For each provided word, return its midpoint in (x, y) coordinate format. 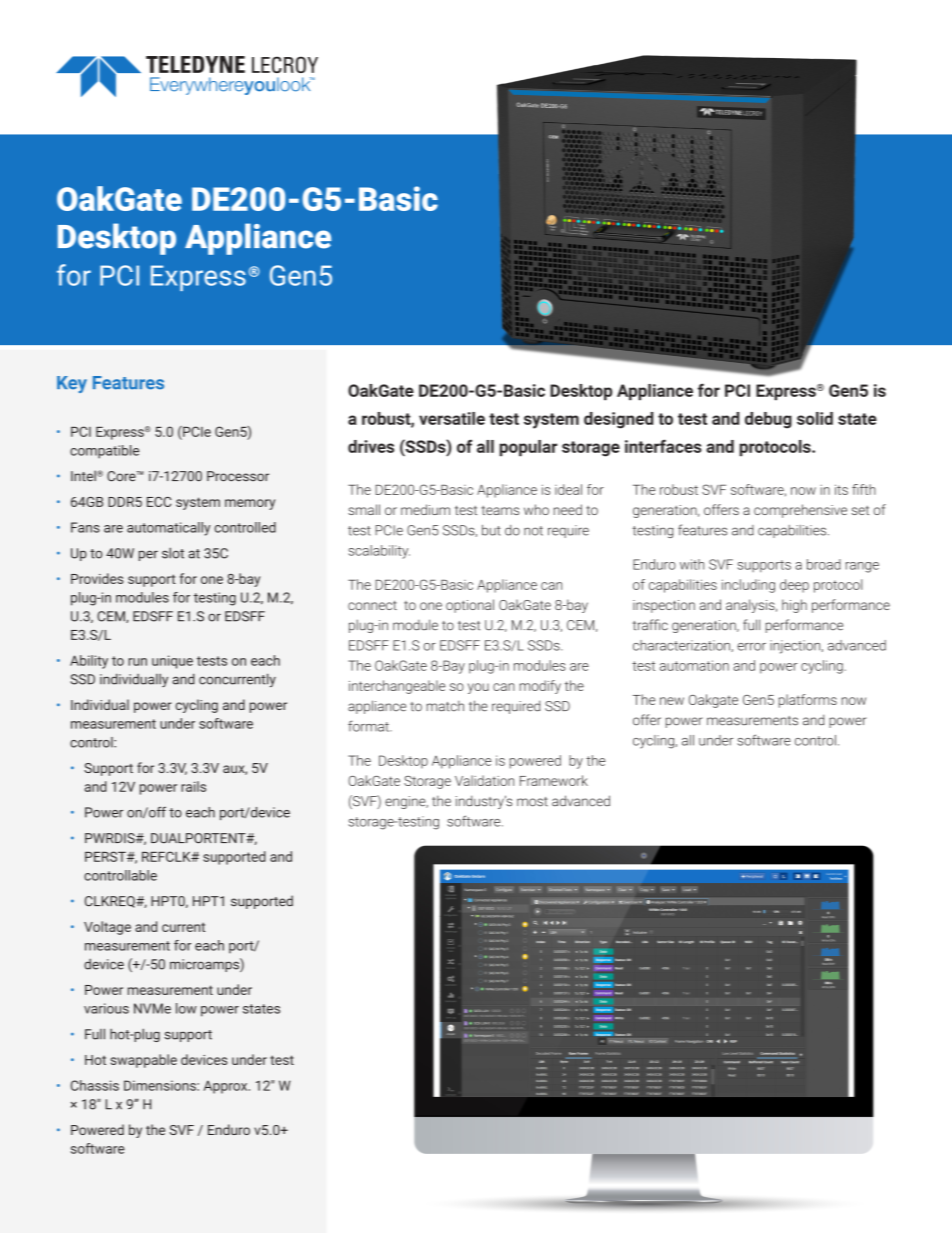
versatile (452, 418)
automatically (169, 529)
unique (172, 662)
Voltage (107, 928)
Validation (484, 780)
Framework (554, 780)
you (478, 688)
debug (768, 420)
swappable (143, 1061)
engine (406, 802)
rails (193, 786)
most (532, 802)
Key (72, 384)
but (491, 530)
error (751, 647)
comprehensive (800, 511)
